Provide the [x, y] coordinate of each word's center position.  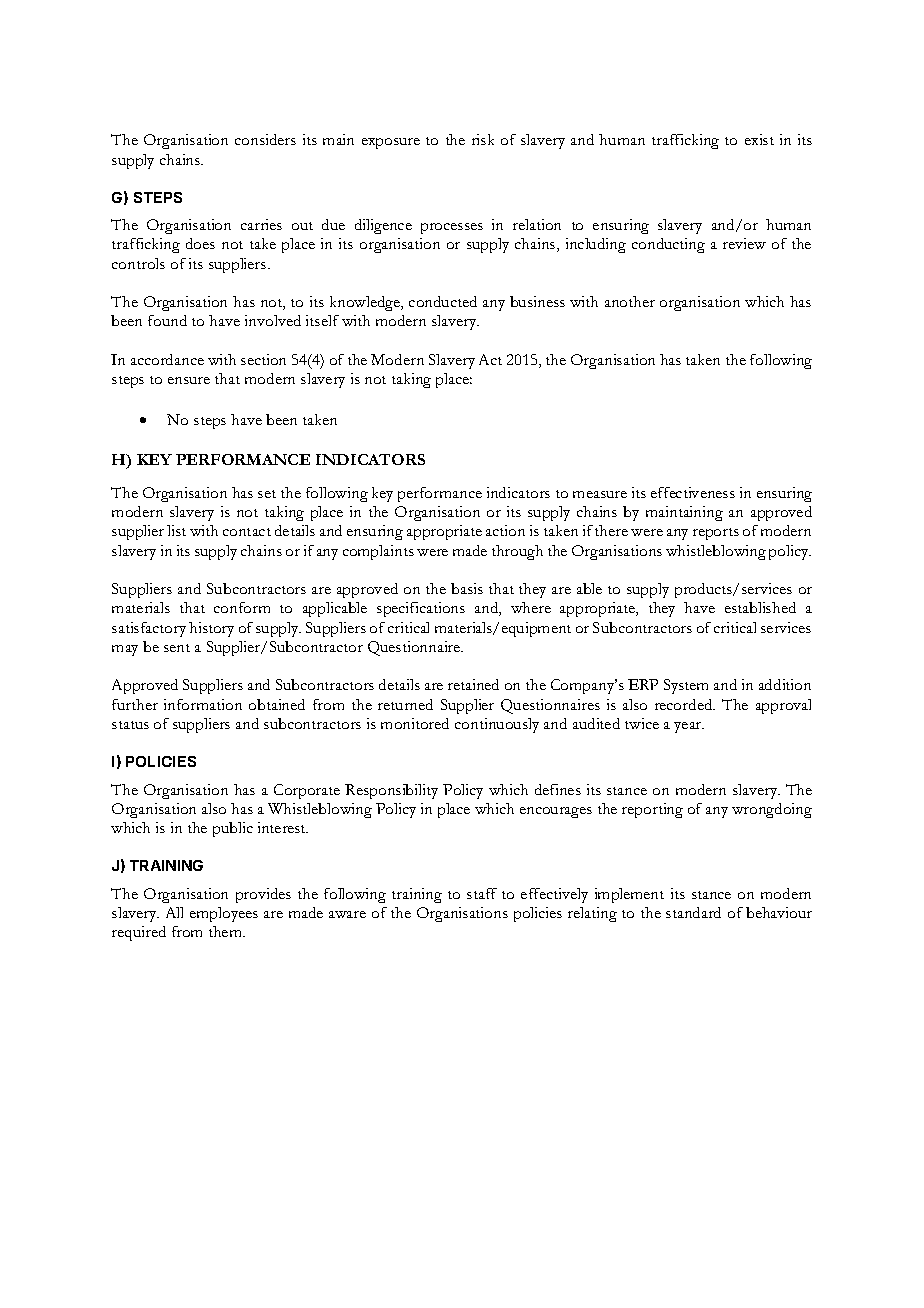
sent [177, 648]
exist [759, 139]
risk [483, 139]
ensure [189, 380]
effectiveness [693, 492]
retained [473, 684]
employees [224, 914]
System [686, 686]
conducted [443, 301]
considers [265, 139]
